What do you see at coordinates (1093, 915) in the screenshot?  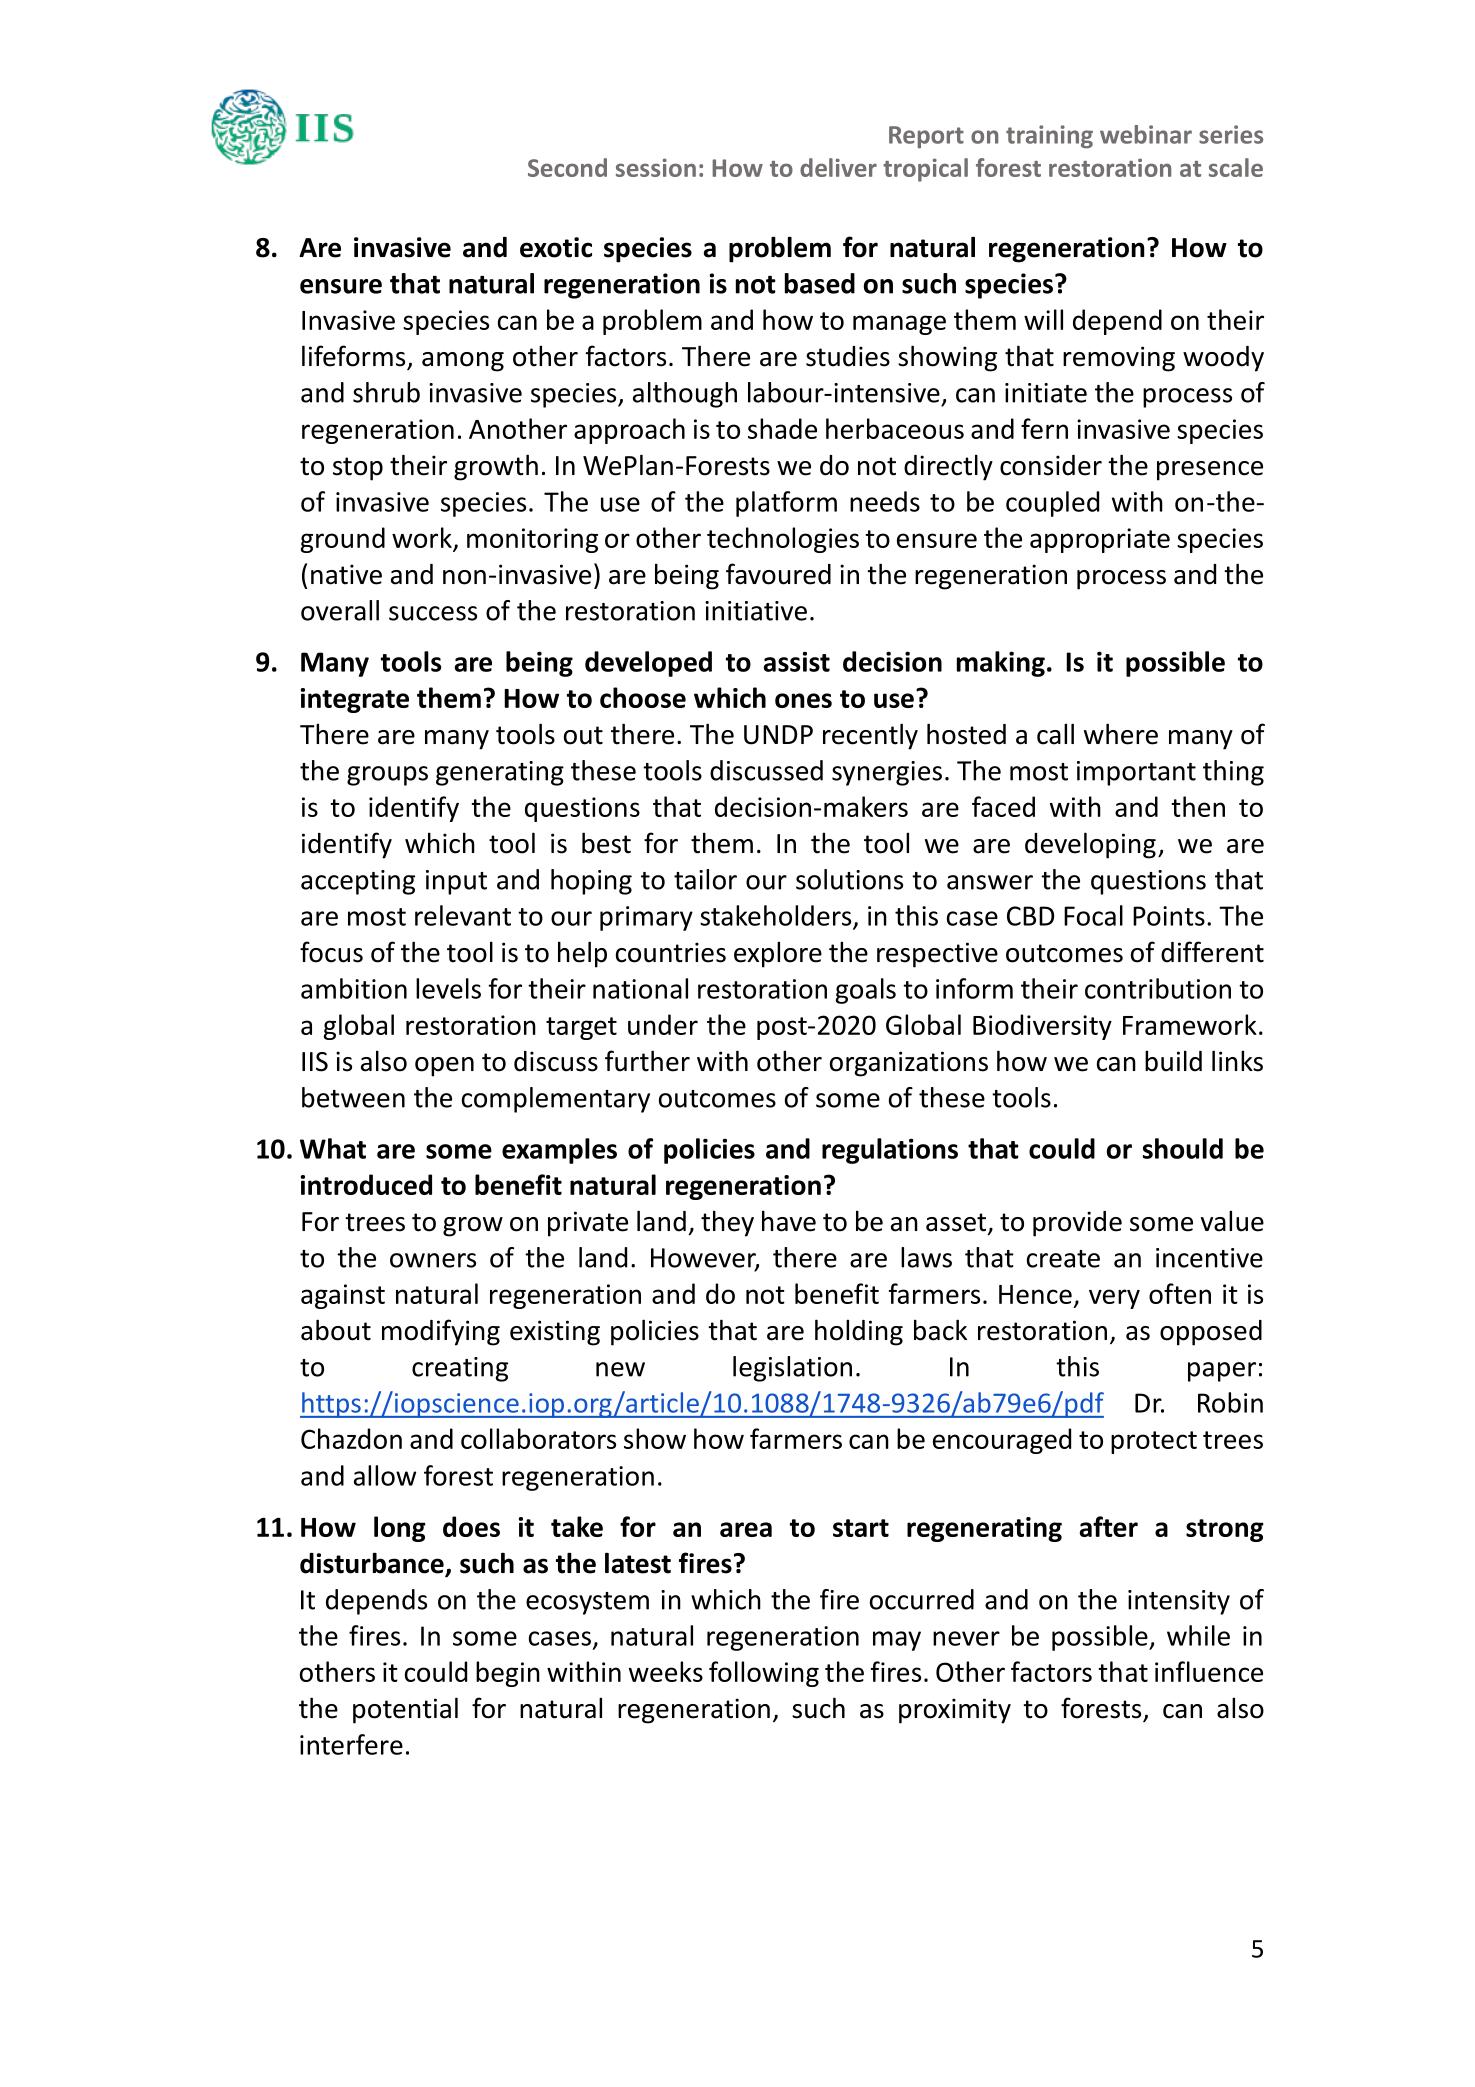 I see `Focal` at bounding box center [1093, 915].
